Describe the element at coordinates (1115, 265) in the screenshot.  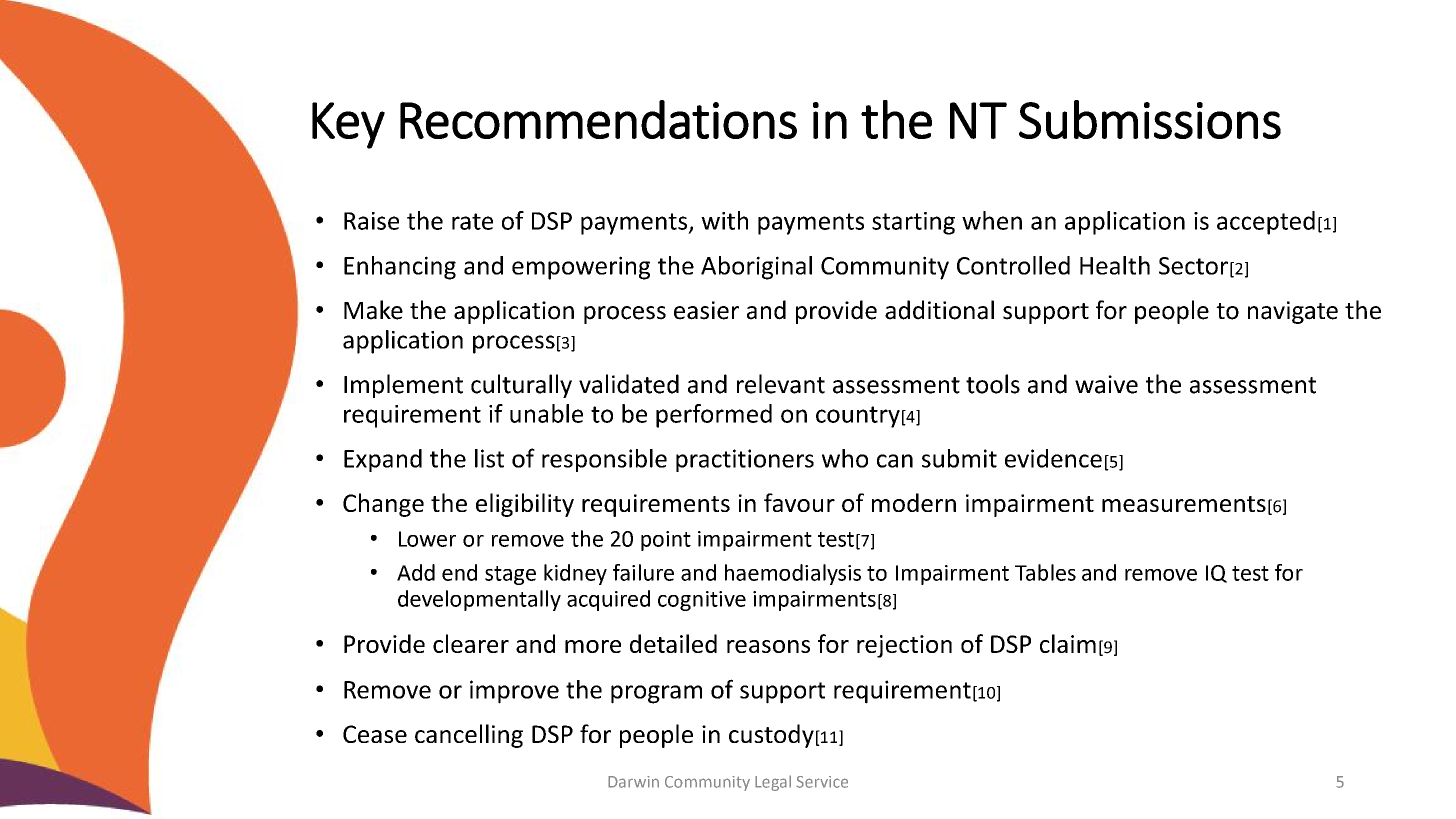
I see `Health` at that location.
